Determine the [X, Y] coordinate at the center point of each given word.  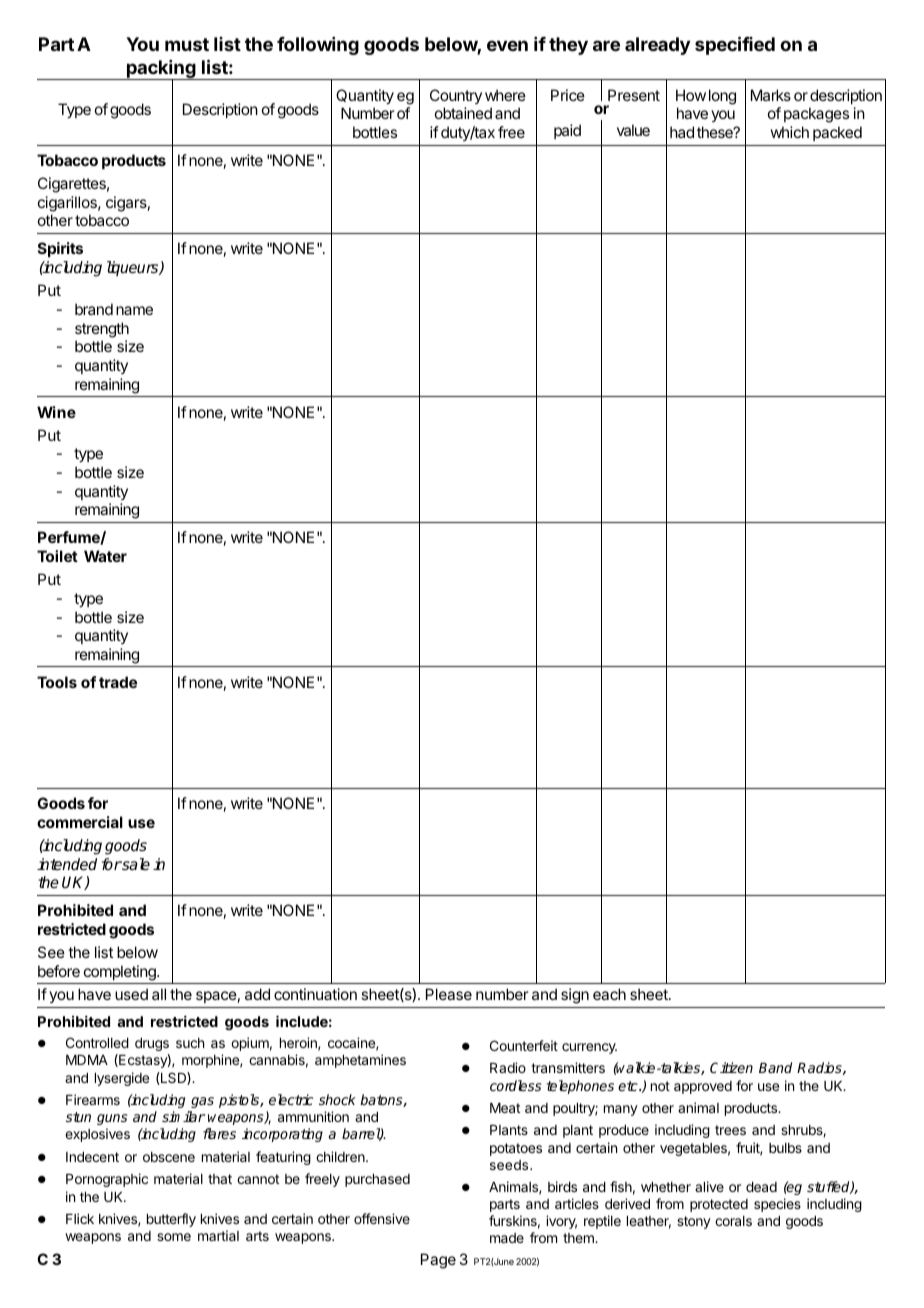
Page [438, 1261]
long [722, 97]
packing [161, 70]
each [609, 994]
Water [105, 556]
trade [118, 682]
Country [456, 96]
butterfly [171, 1220]
